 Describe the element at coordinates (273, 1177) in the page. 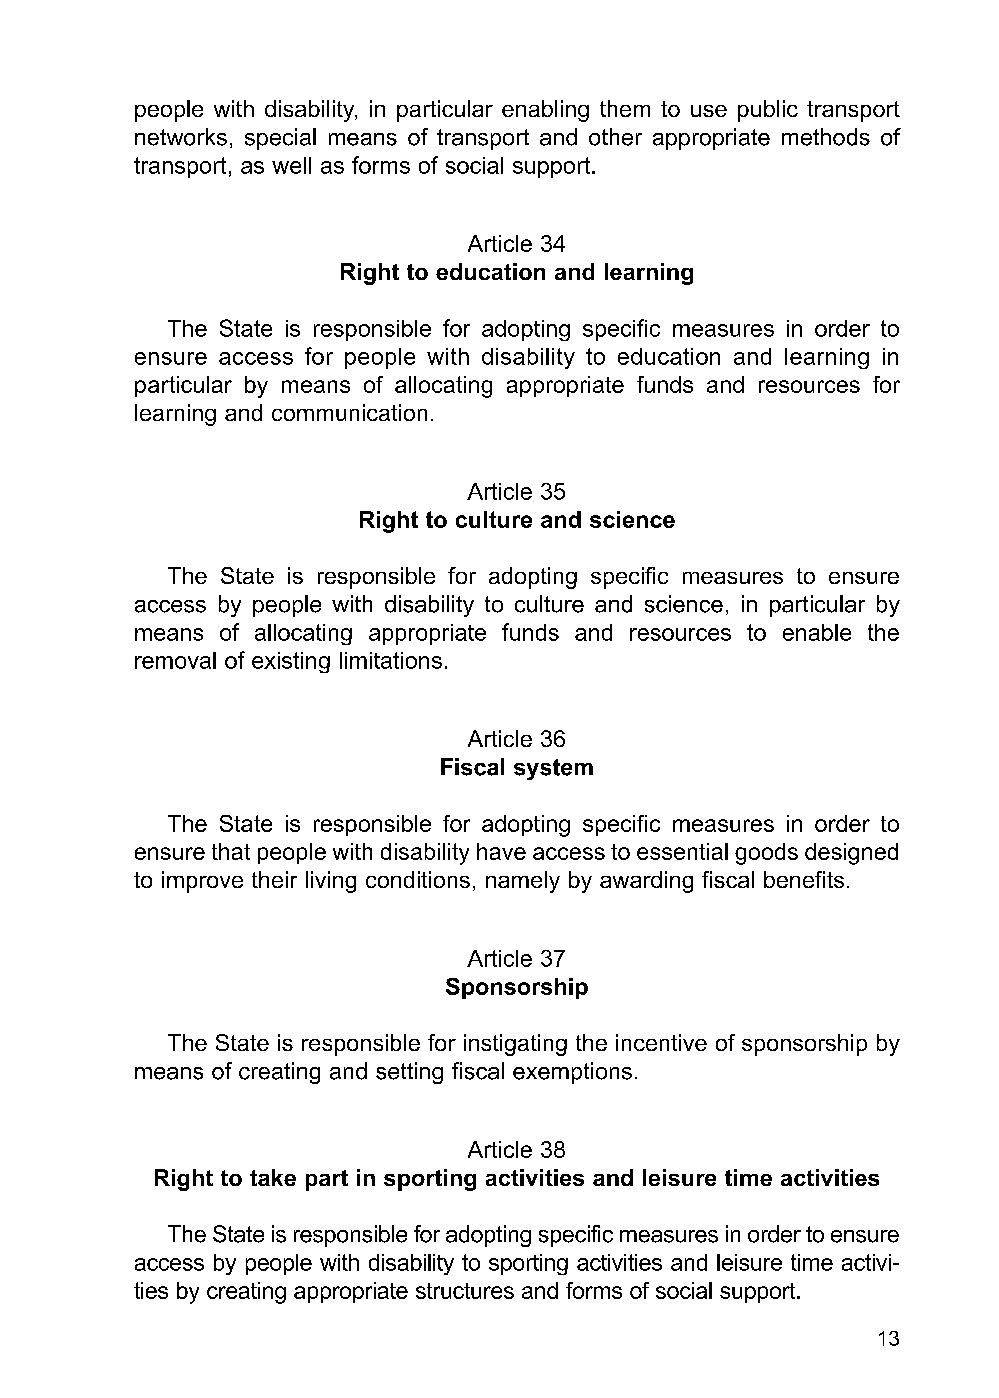

I see `take` at that location.
